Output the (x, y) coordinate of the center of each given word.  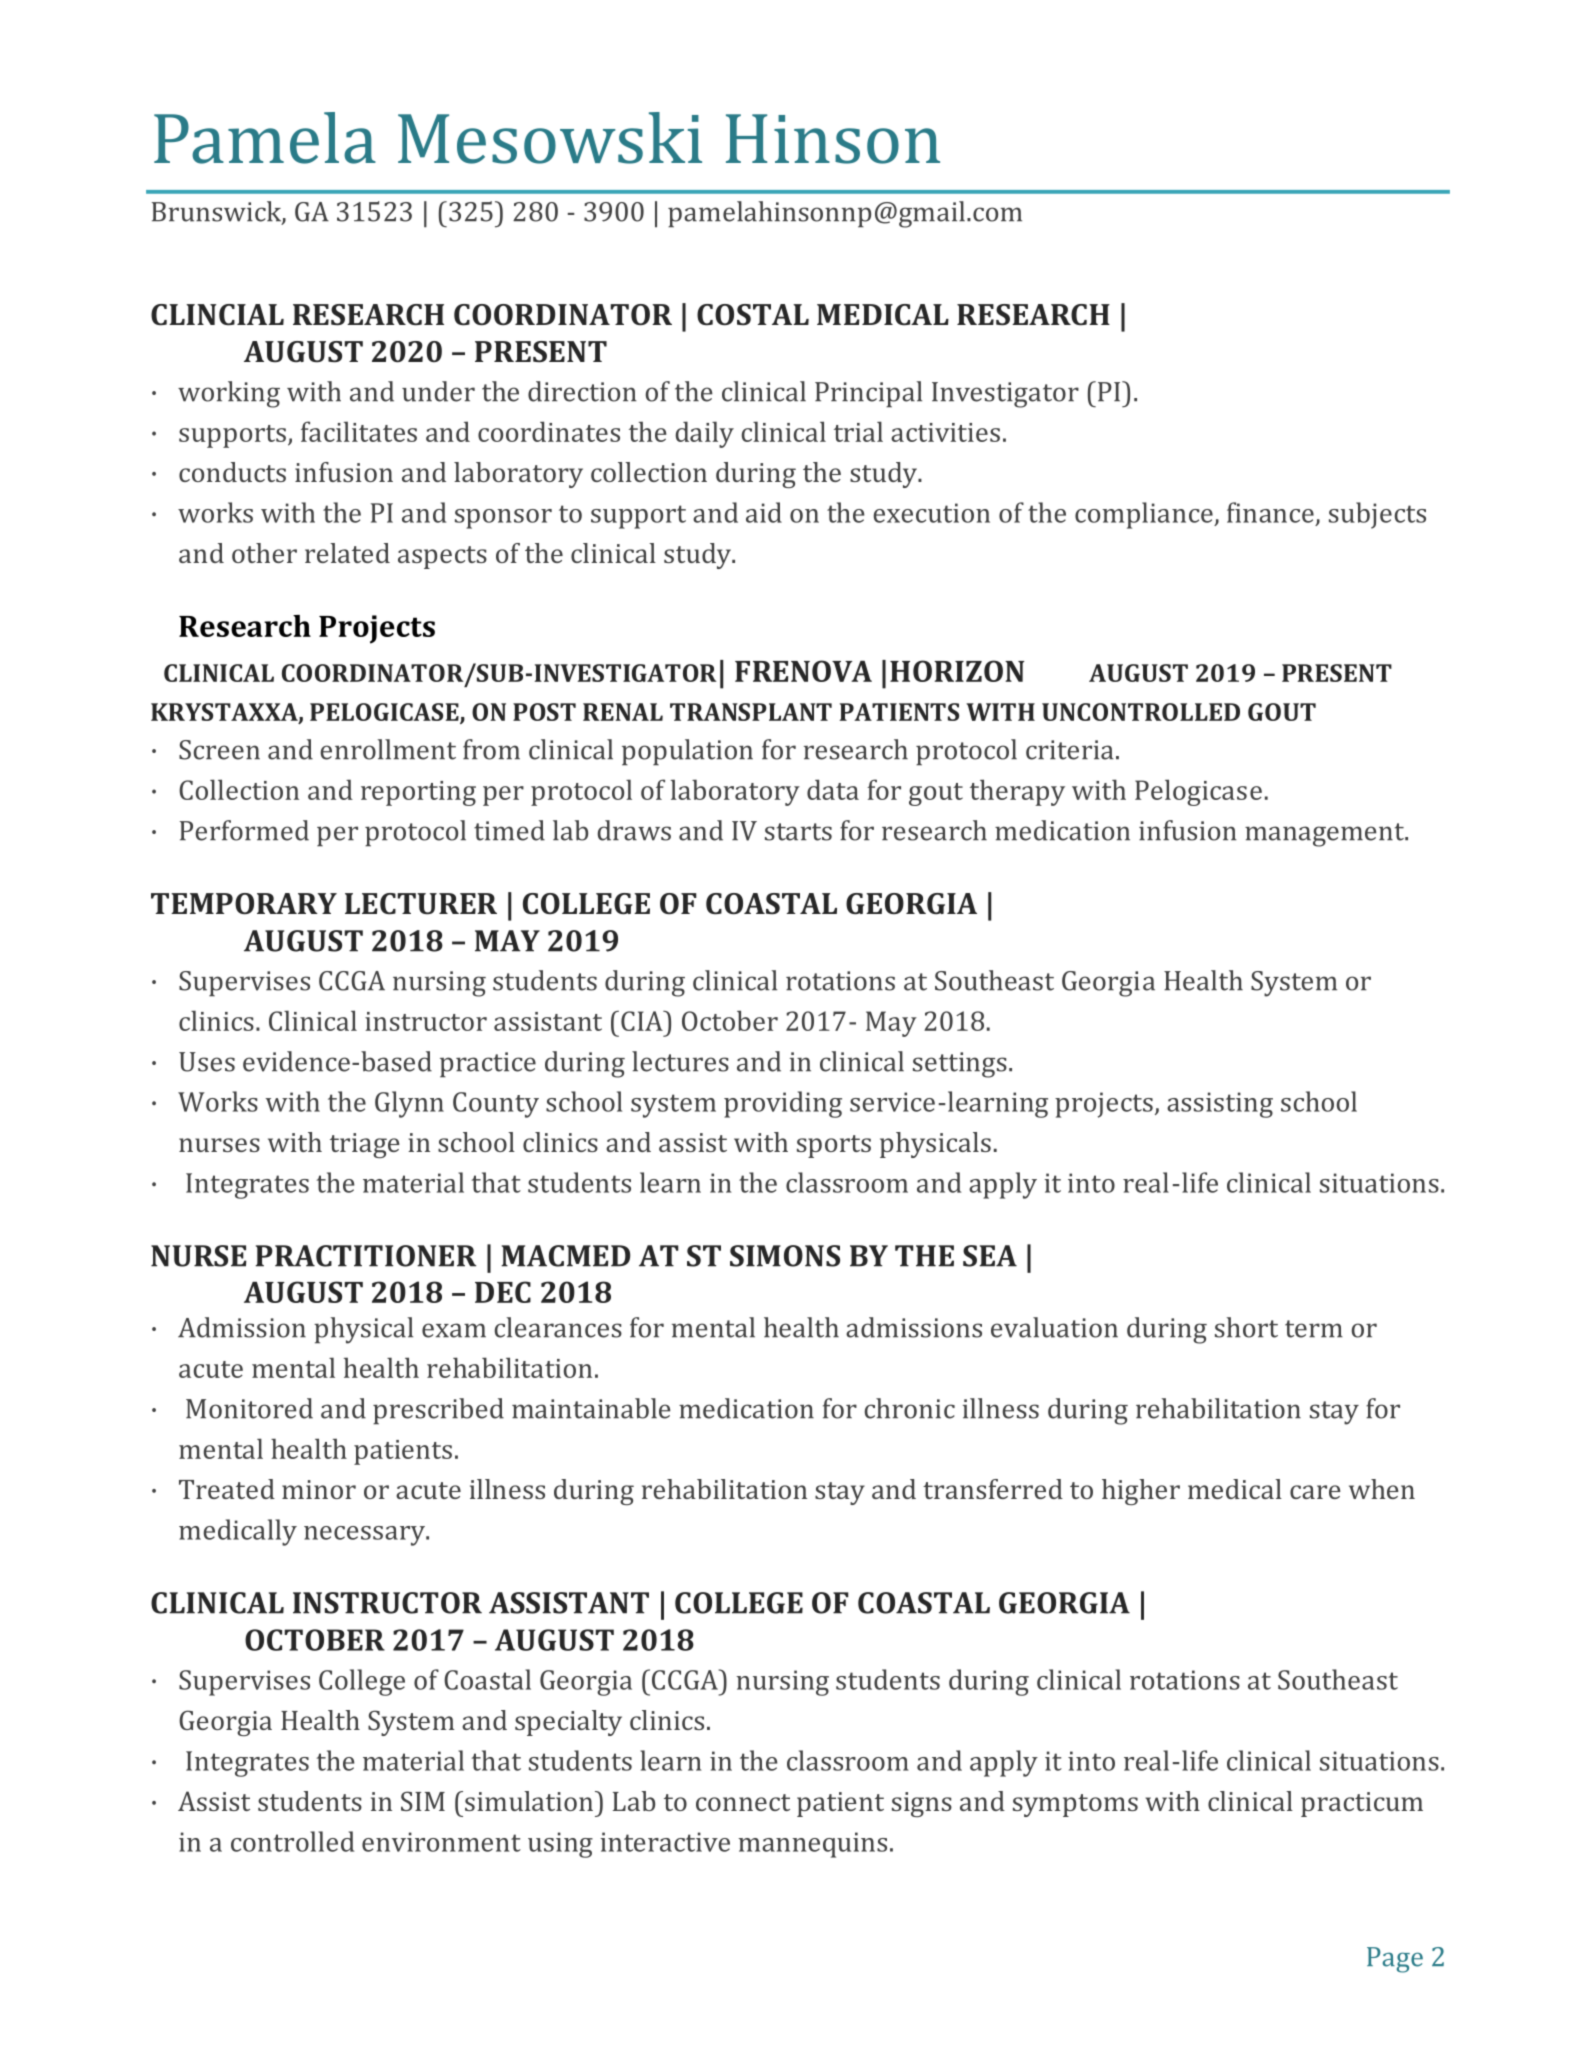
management (1325, 835)
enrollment (388, 749)
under (438, 391)
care (1315, 1492)
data (833, 789)
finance (1270, 512)
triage (365, 1145)
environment (441, 1842)
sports (834, 1146)
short (1246, 1327)
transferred (993, 1489)
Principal (868, 394)
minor (319, 1489)
